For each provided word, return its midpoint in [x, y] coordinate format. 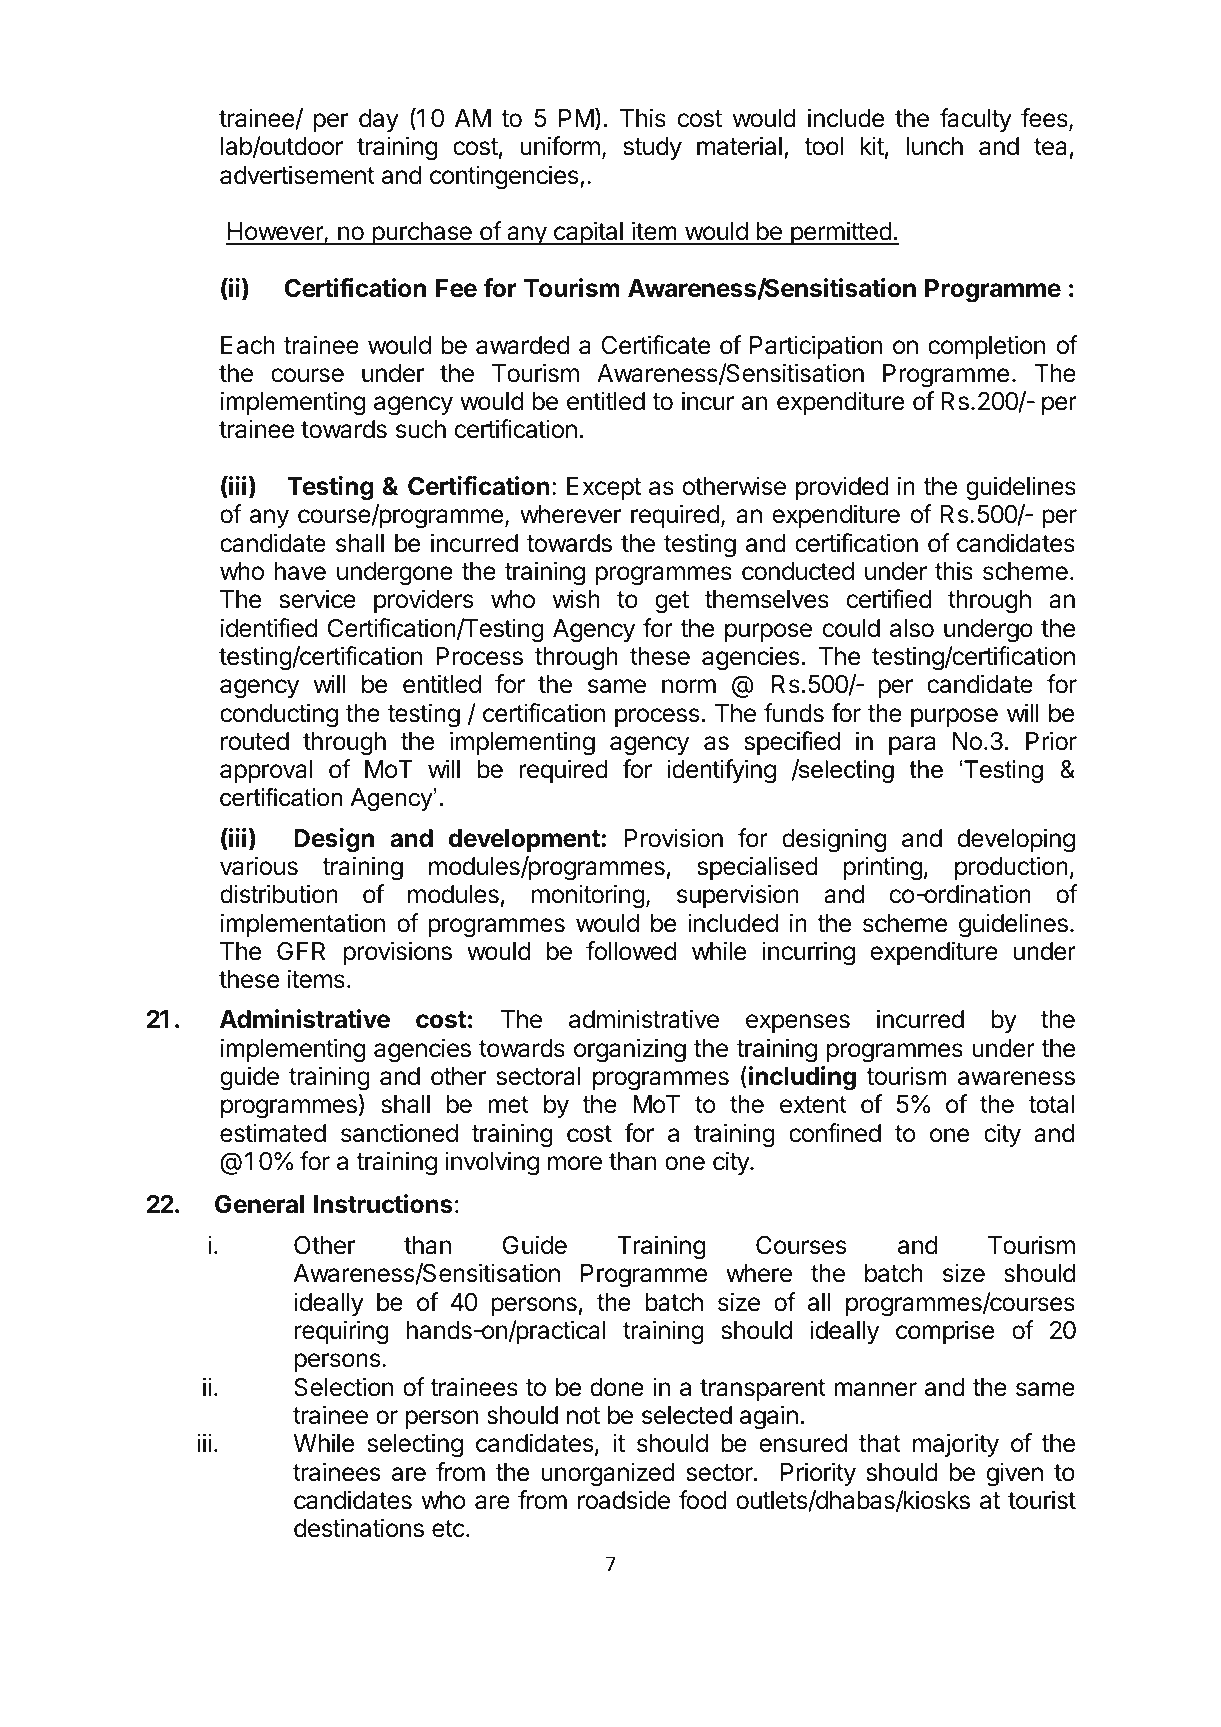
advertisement [297, 175]
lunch [935, 146]
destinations [359, 1528]
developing [1016, 840]
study [653, 148]
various [259, 866]
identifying [721, 771]
